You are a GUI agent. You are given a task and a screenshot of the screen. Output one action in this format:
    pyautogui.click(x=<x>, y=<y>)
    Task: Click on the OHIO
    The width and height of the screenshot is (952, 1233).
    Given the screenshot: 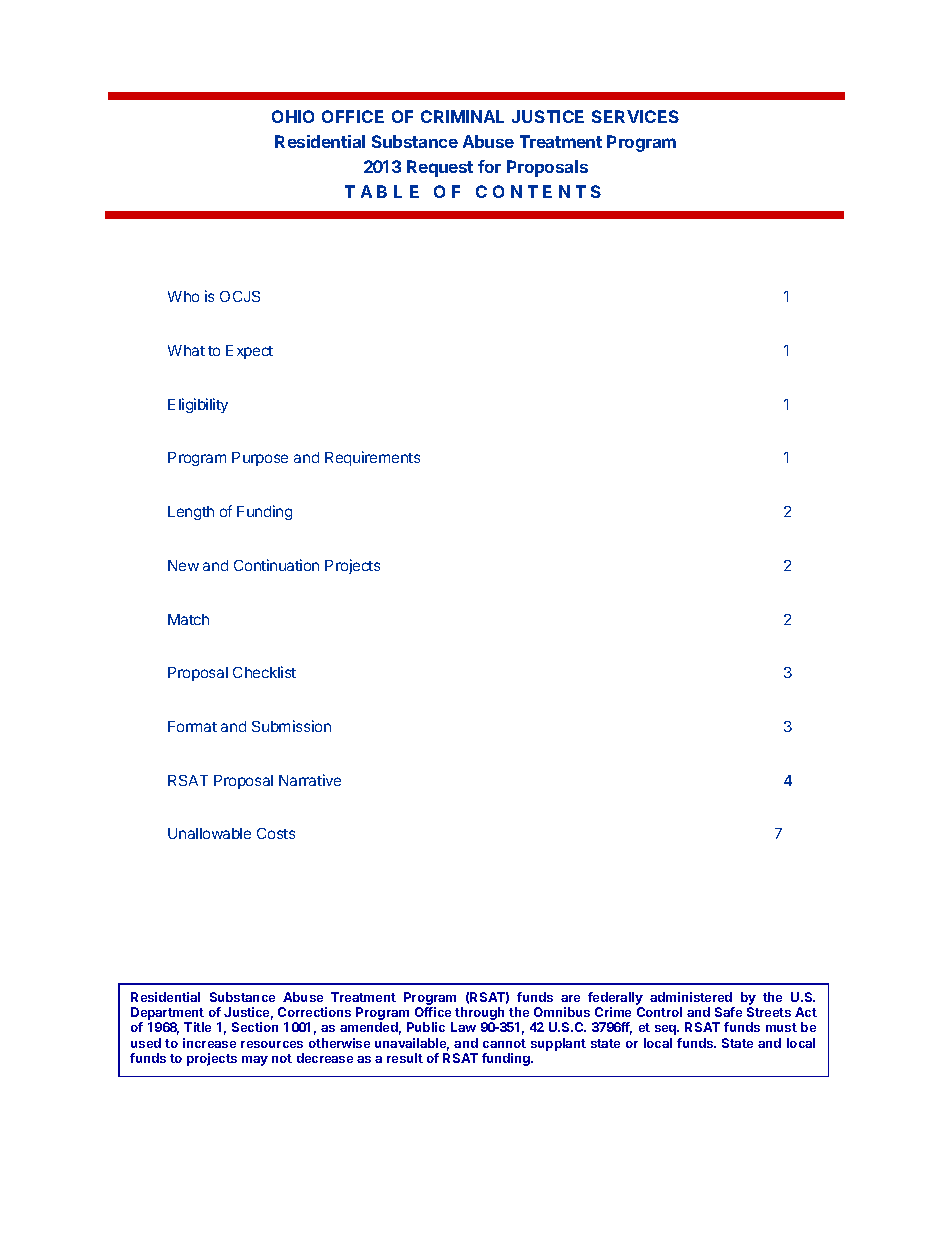 What is the action you would take?
    pyautogui.click(x=293, y=116)
